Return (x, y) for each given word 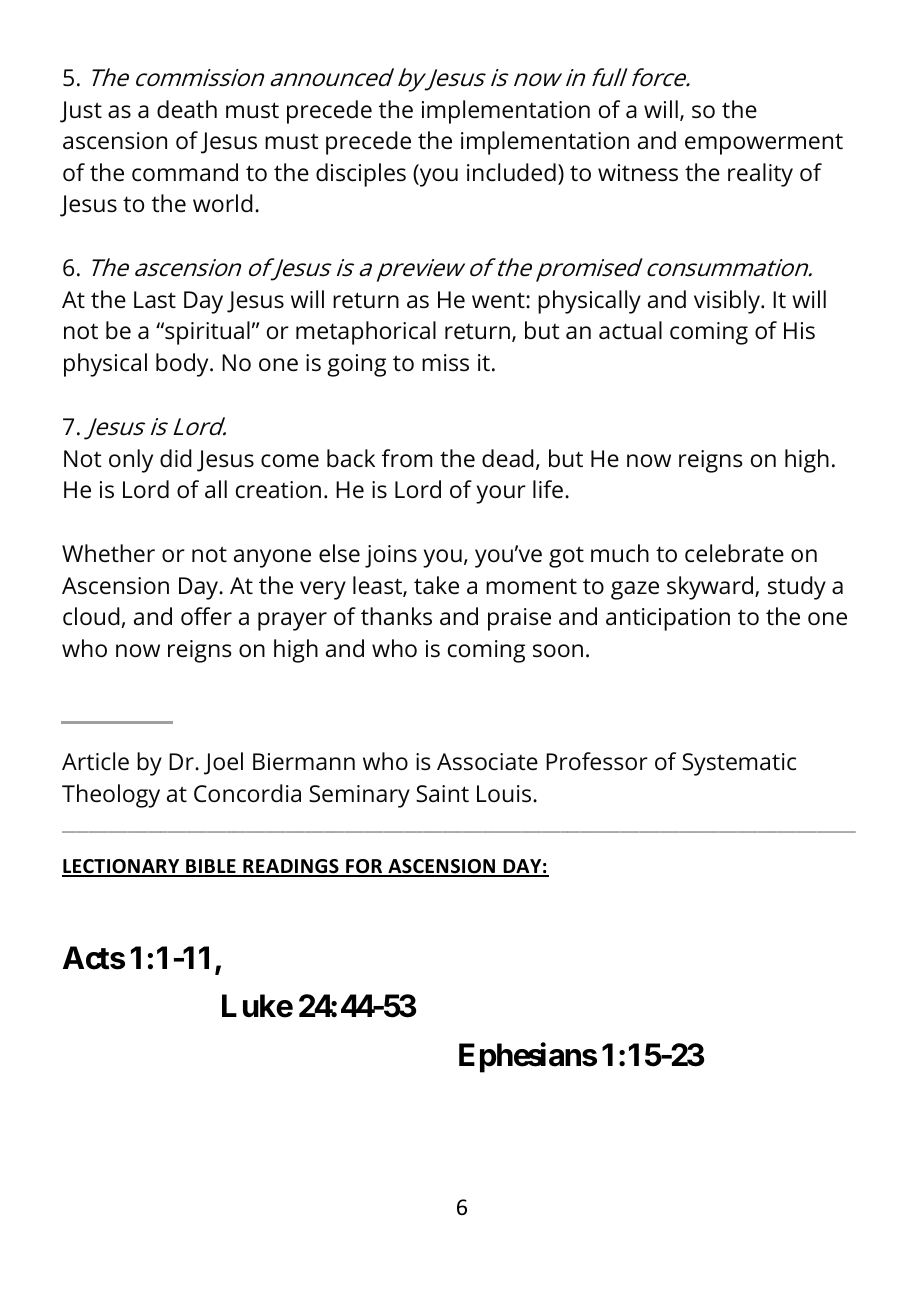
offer (206, 616)
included (511, 172)
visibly (728, 302)
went (499, 300)
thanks (396, 616)
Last (155, 300)
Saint (442, 794)
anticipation (668, 619)
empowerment (764, 144)
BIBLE (211, 867)
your (501, 494)
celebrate (734, 553)
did (176, 458)
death (187, 109)
